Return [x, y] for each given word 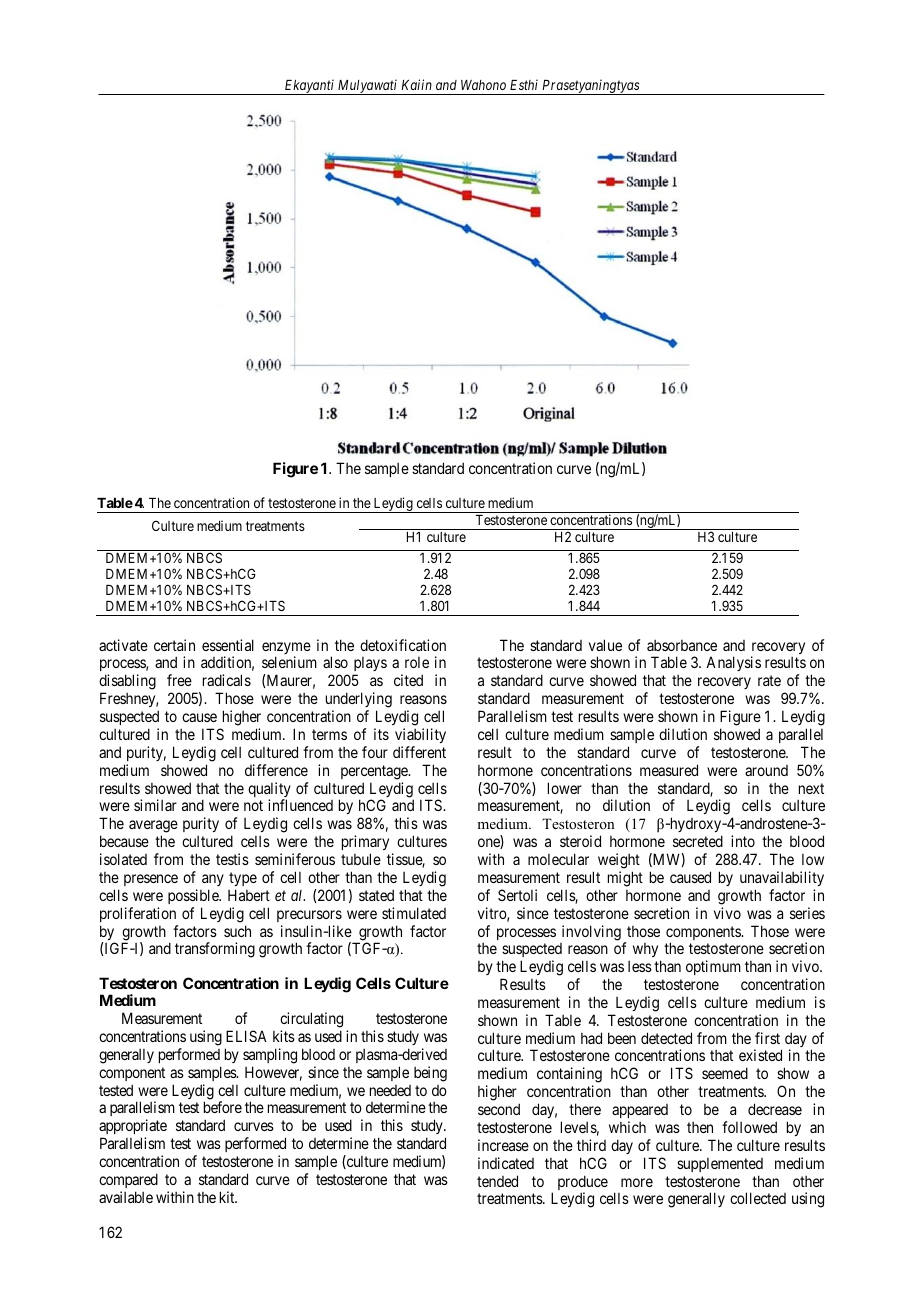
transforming [215, 950]
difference [276, 770]
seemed [725, 1073]
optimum [713, 967]
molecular [558, 859]
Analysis [733, 663]
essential [228, 645]
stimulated [414, 913]
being [430, 1074]
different [419, 752]
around [766, 770]
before [223, 1107]
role [417, 662]
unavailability [782, 878]
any [213, 880]
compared [128, 1180]
